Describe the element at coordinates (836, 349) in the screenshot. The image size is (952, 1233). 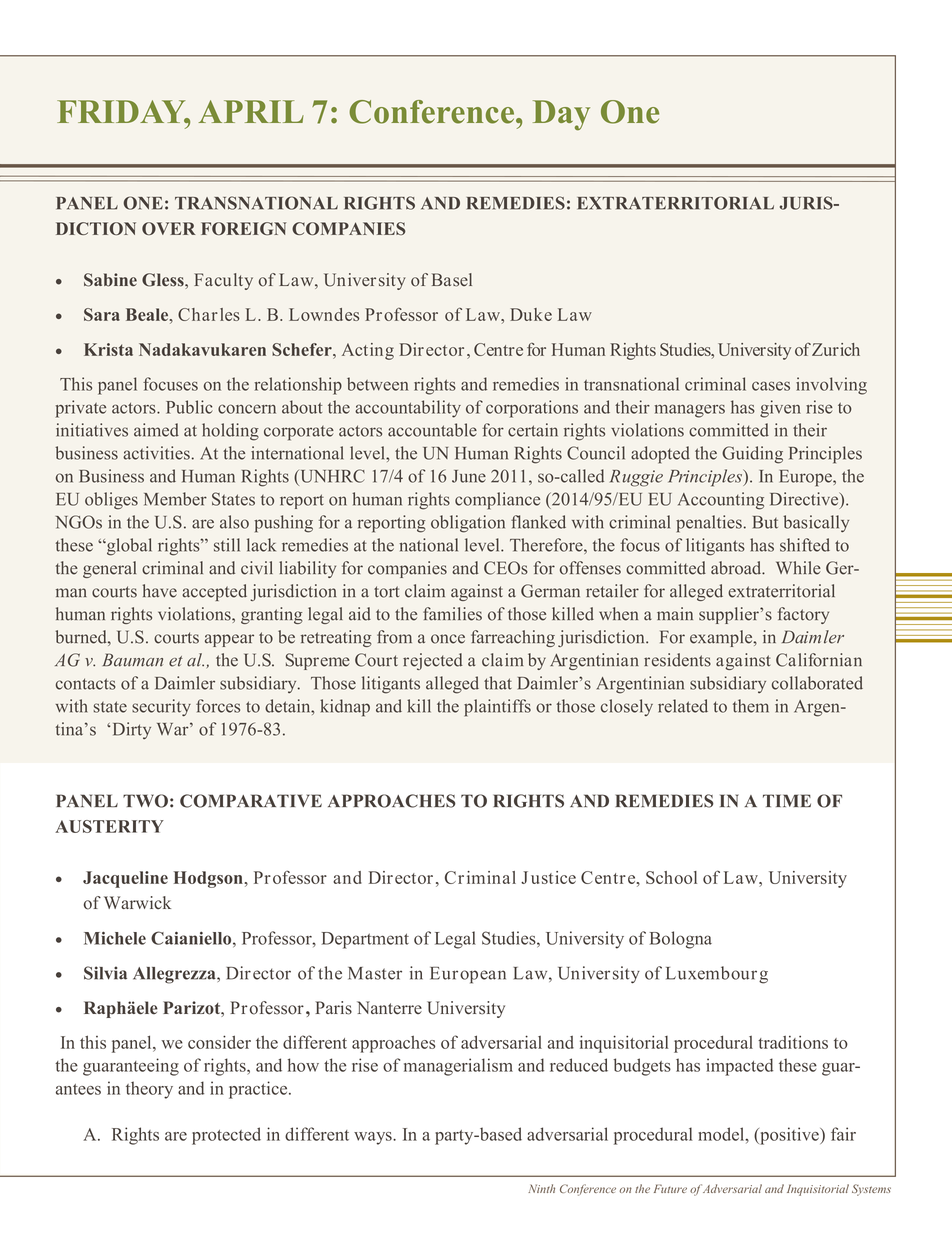
I see `Zurich` at that location.
